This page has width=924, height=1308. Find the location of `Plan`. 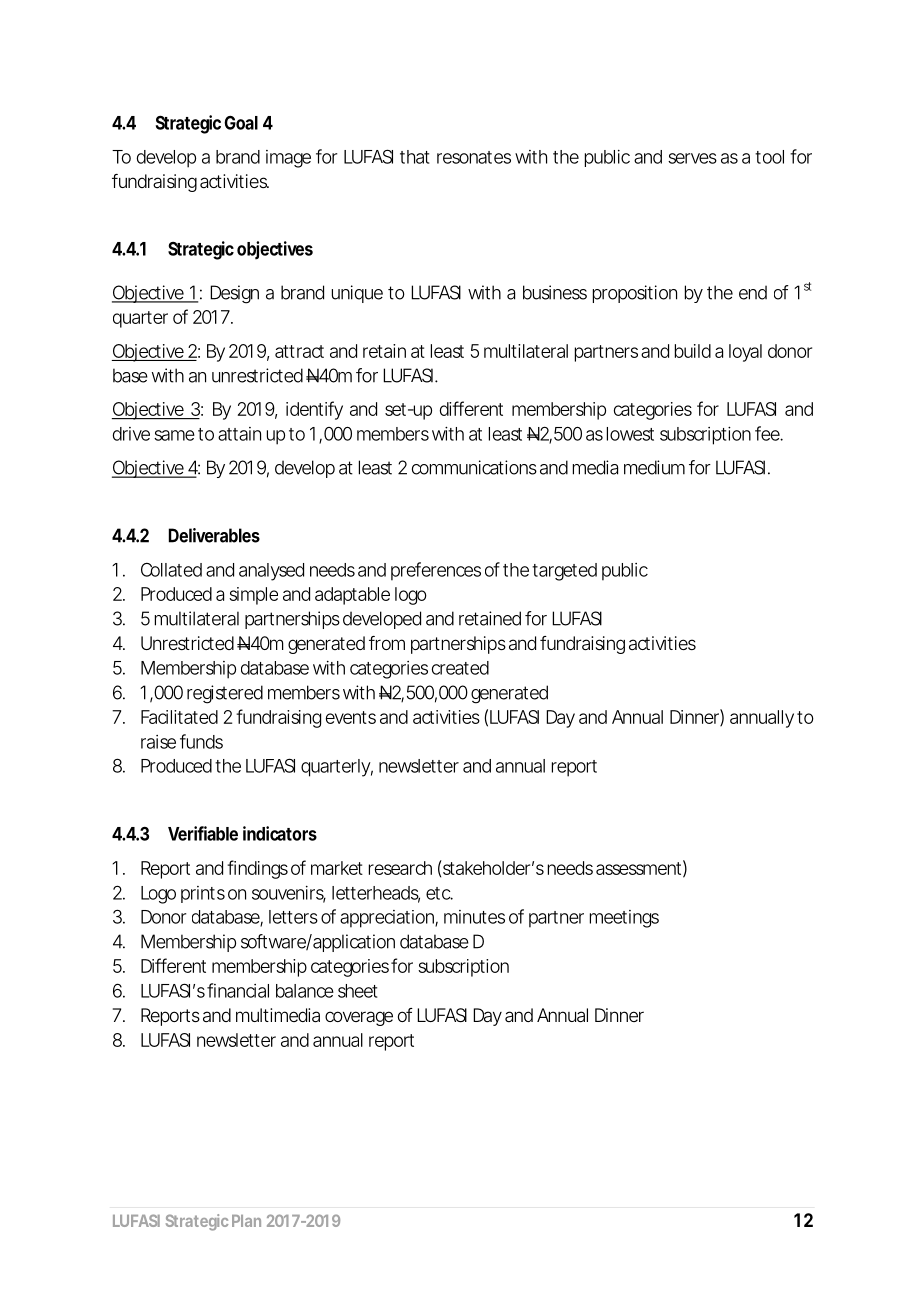

Plan is located at coordinates (246, 1221).
